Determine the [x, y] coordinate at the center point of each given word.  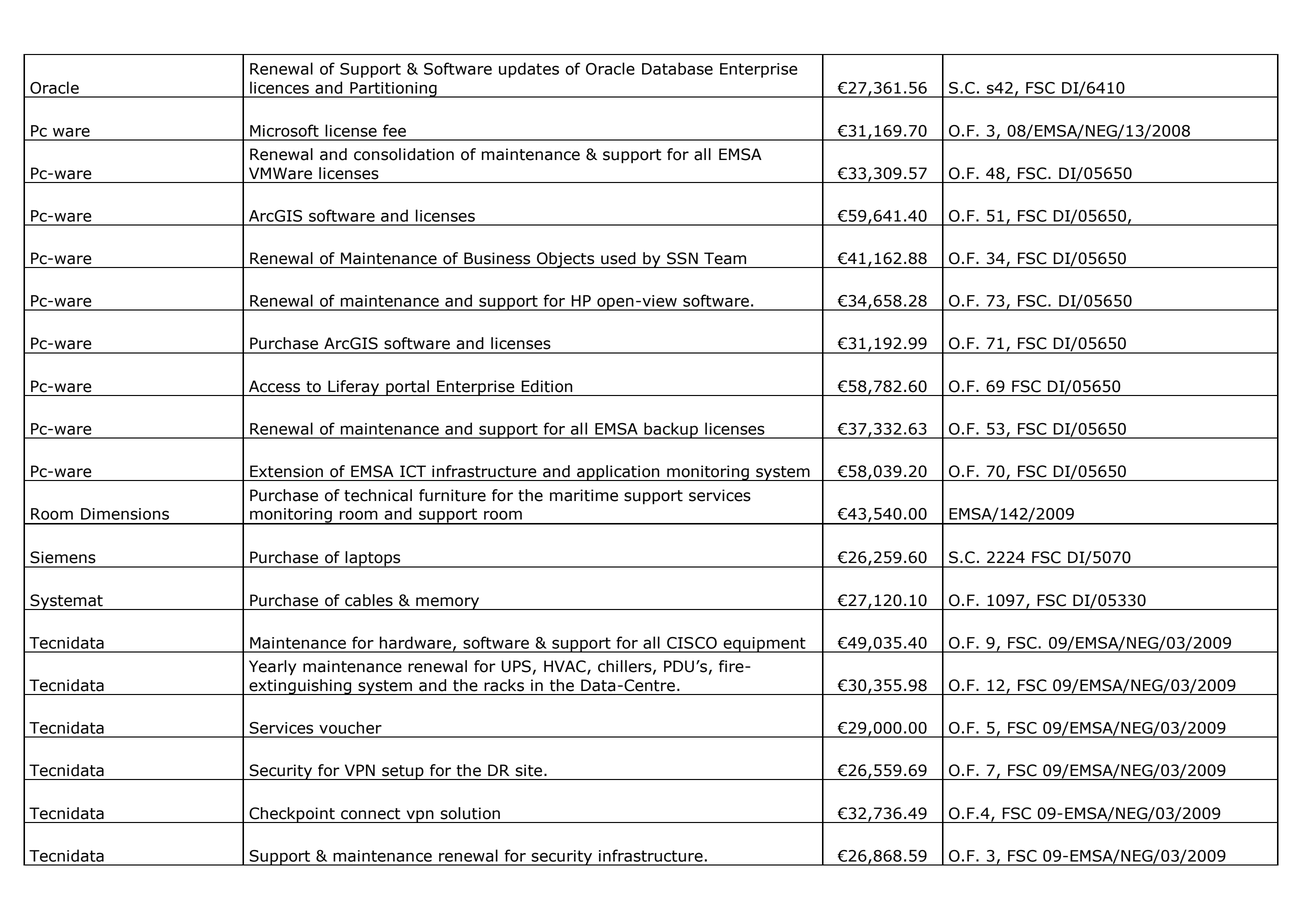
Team [725, 258]
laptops [373, 559]
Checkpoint [292, 815]
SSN [682, 258]
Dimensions [125, 514]
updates [529, 70]
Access [274, 386]
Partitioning [393, 90]
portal [407, 388]
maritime [584, 495]
